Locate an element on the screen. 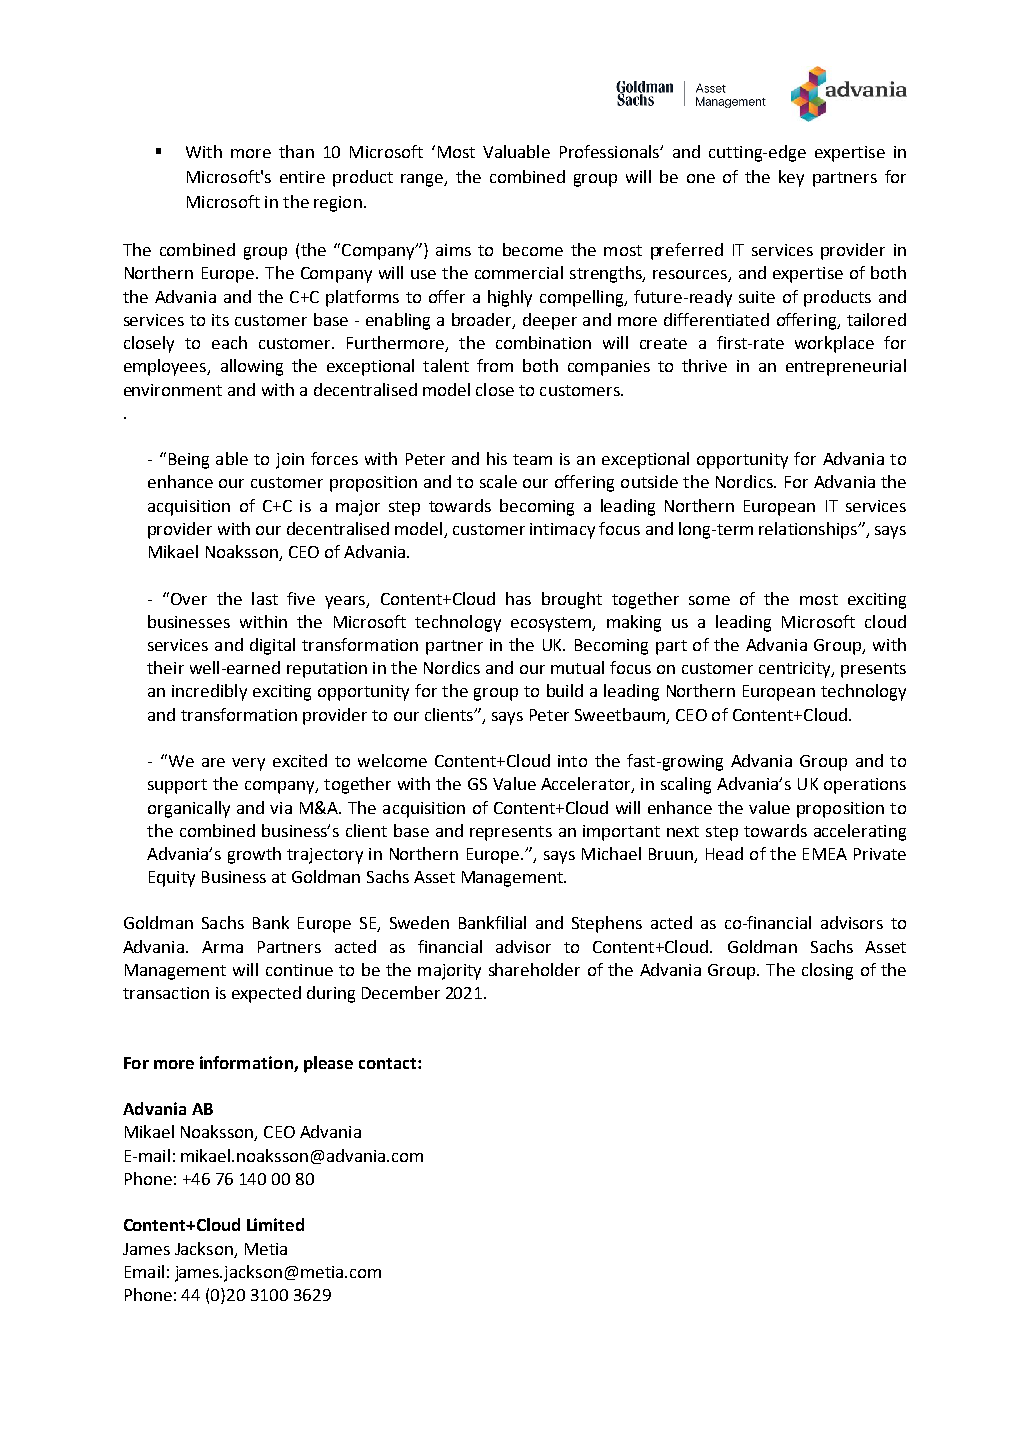  become is located at coordinates (533, 249).
